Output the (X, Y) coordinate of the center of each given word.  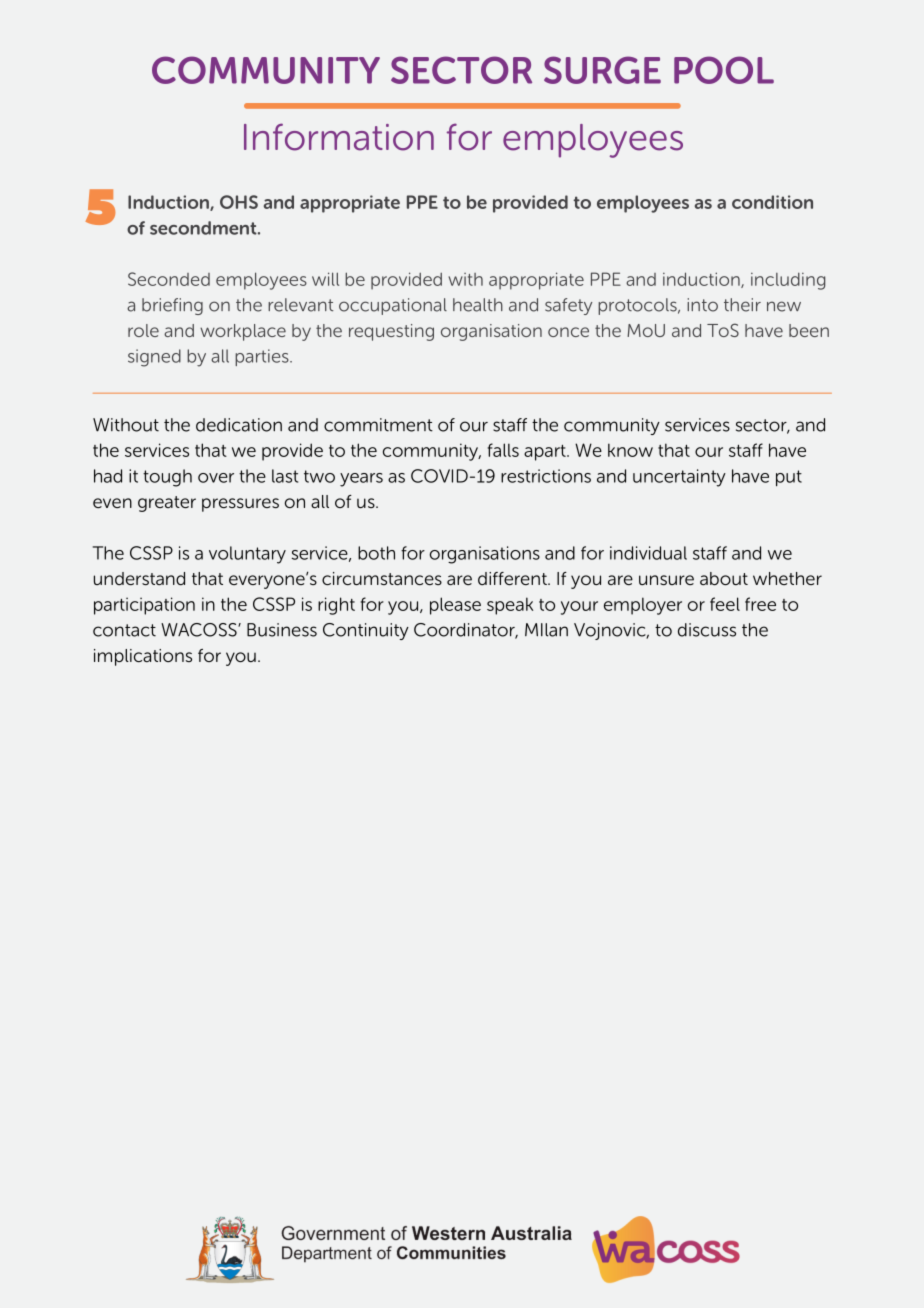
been (809, 330)
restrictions (546, 476)
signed (154, 358)
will (325, 279)
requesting (391, 332)
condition (772, 202)
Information (339, 137)
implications (143, 657)
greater (167, 504)
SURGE (602, 70)
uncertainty (679, 478)
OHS (239, 202)
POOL (724, 70)
